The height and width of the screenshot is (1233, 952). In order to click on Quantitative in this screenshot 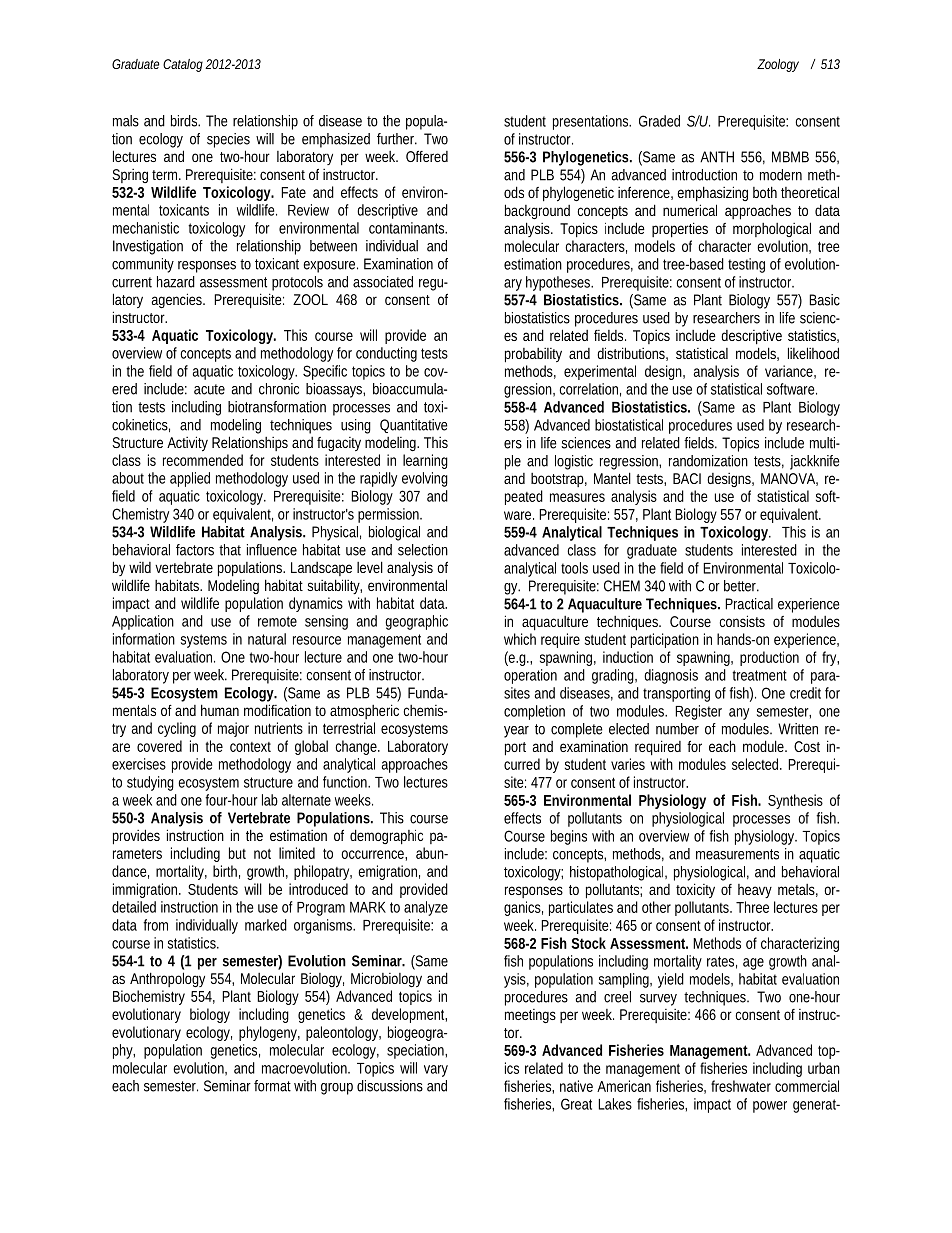, I will do `click(413, 426)`.
